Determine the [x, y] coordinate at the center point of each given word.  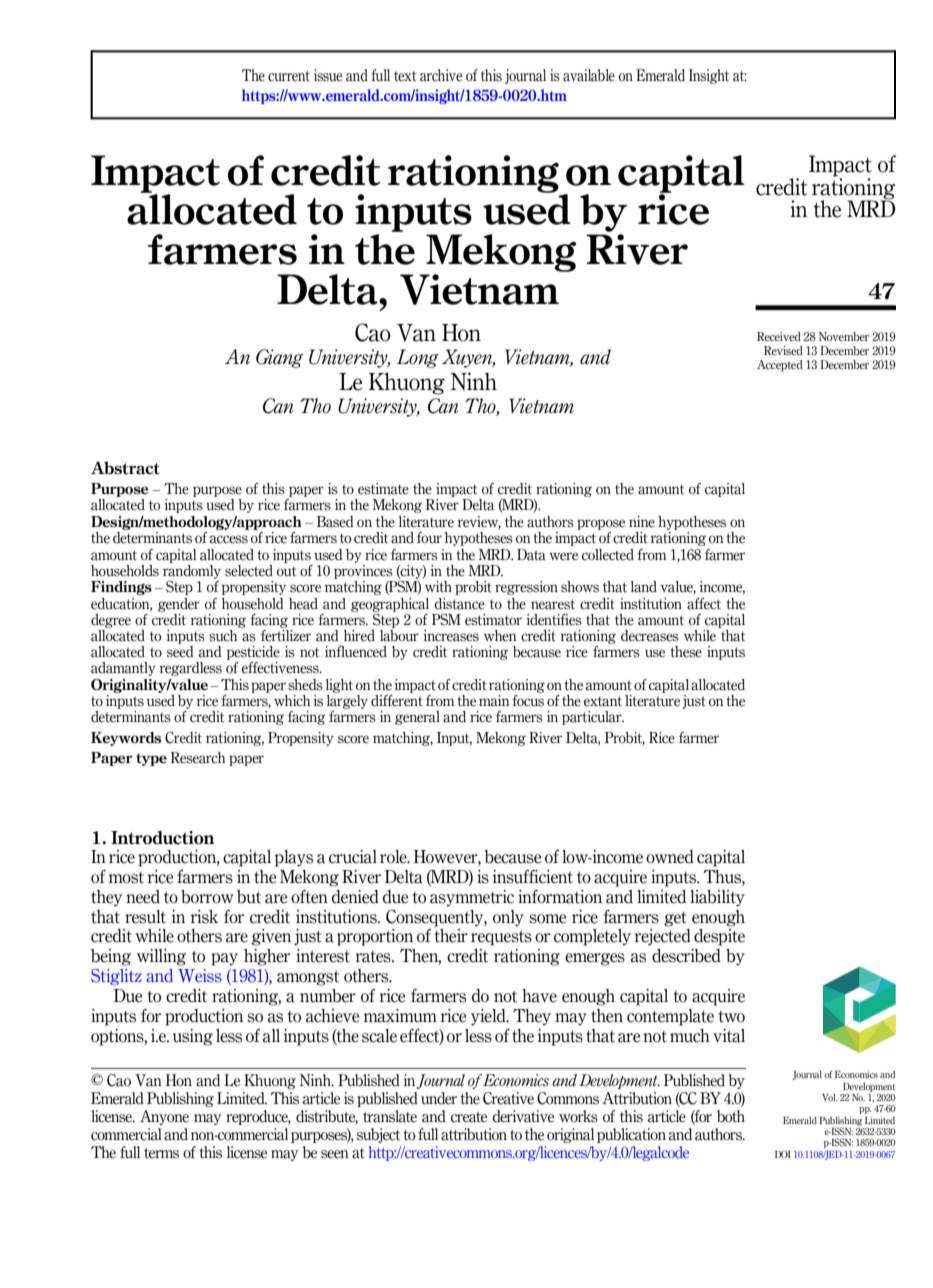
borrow [207, 897]
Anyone [164, 1117]
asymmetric [472, 898]
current [289, 76]
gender [179, 605]
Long [418, 358]
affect [704, 604]
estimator [493, 620]
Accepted [780, 366]
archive [441, 75]
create [469, 1117]
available [589, 75]
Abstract [125, 468]
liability [717, 898]
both [731, 1116]
